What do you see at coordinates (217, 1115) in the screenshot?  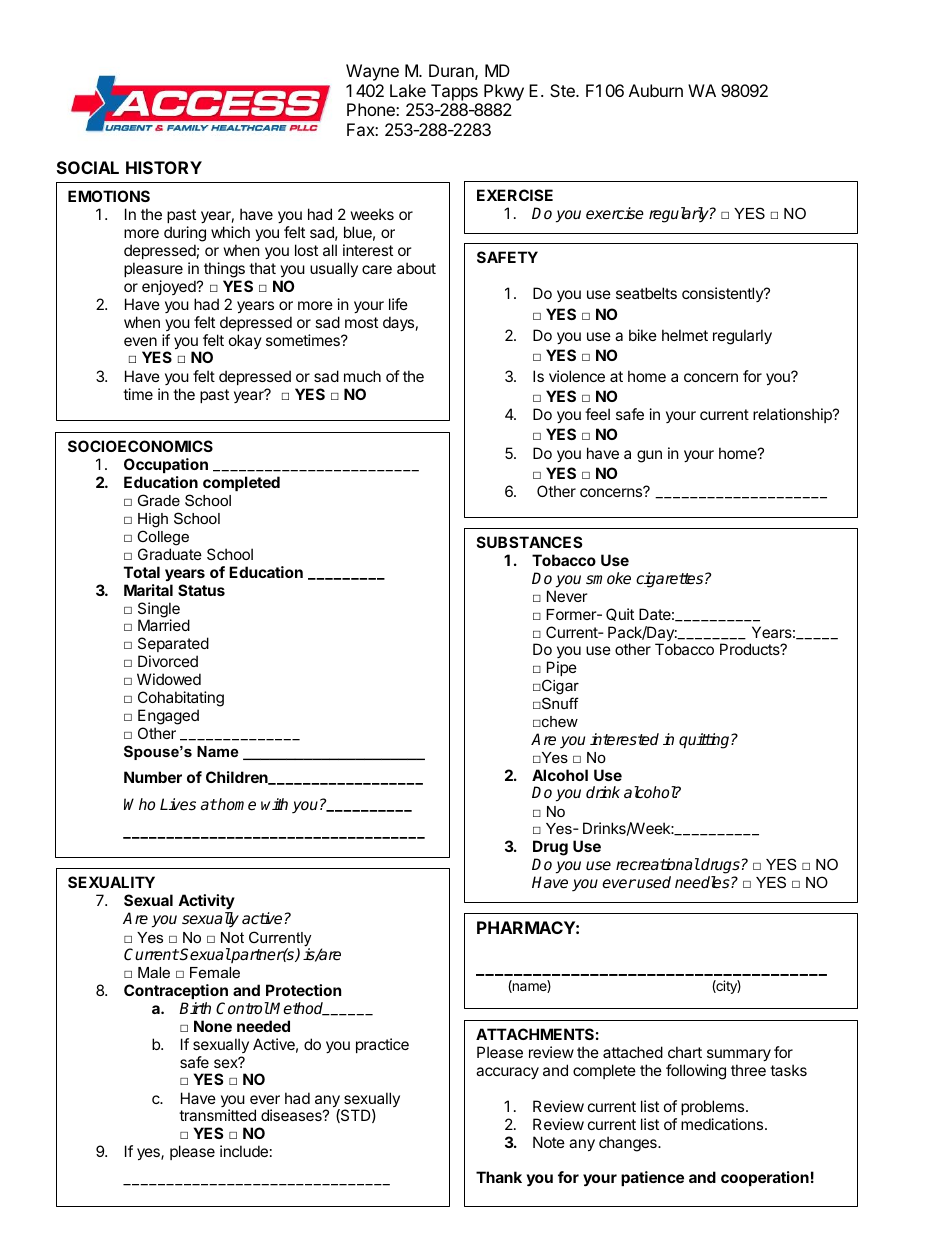 I see `transmitted` at bounding box center [217, 1115].
